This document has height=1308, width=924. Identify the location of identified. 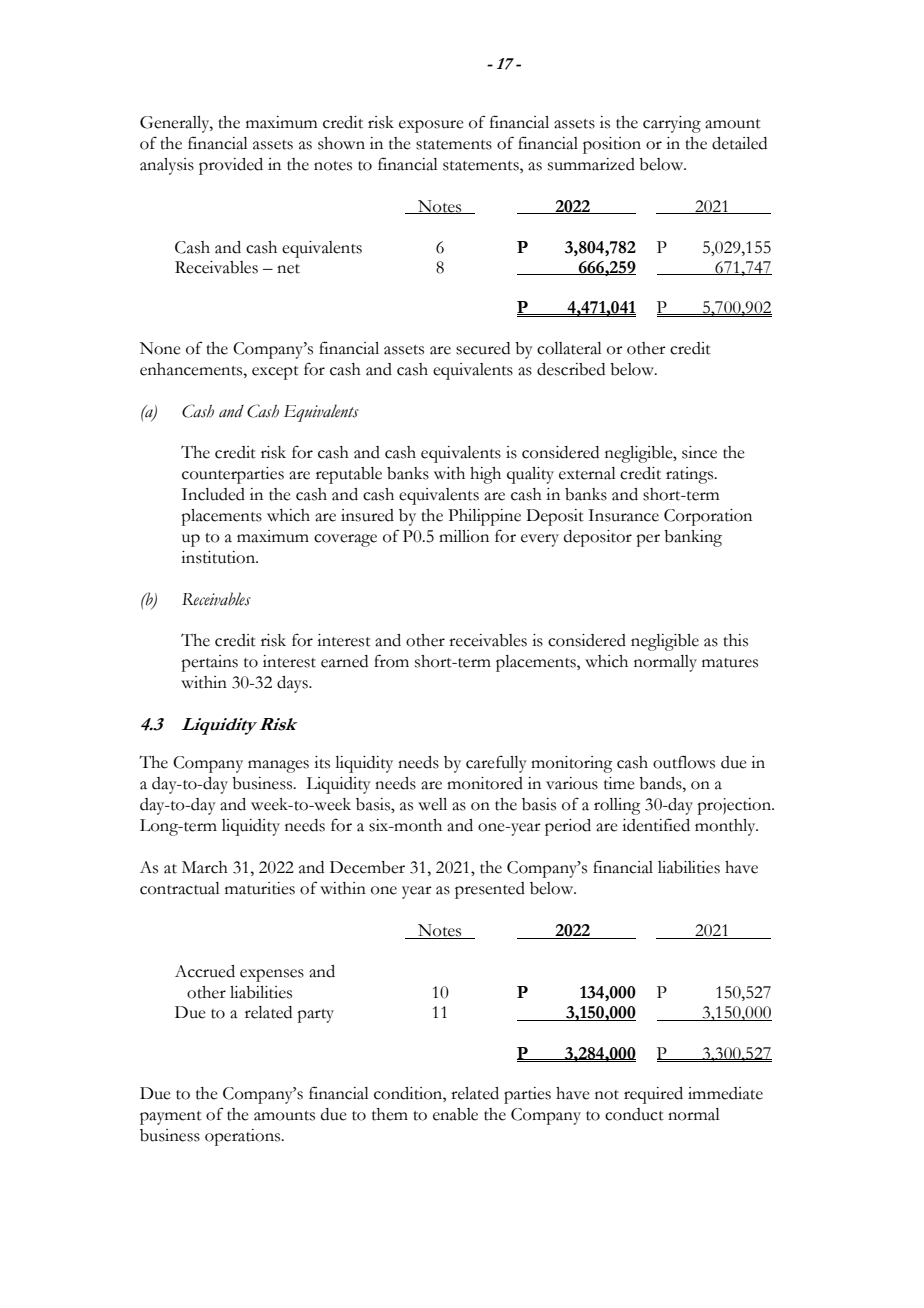
(656, 825).
